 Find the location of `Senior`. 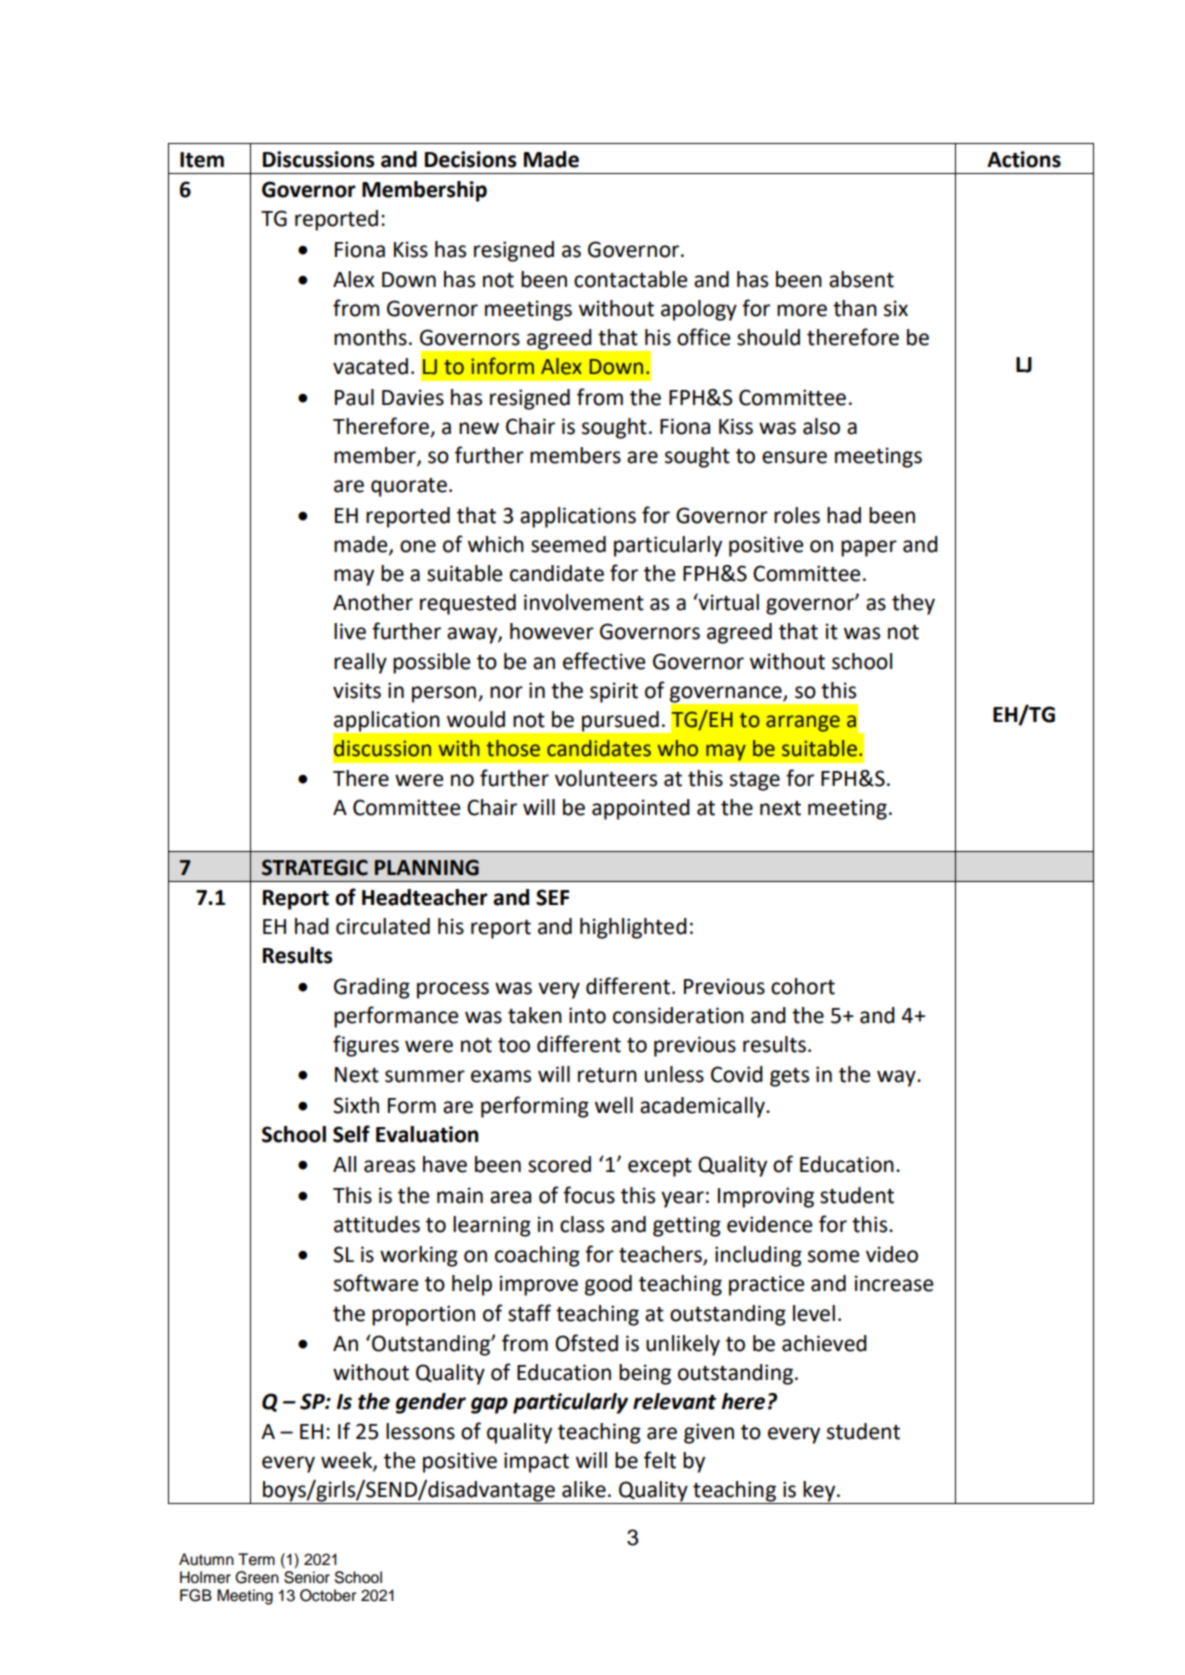

Senior is located at coordinates (307, 1577).
